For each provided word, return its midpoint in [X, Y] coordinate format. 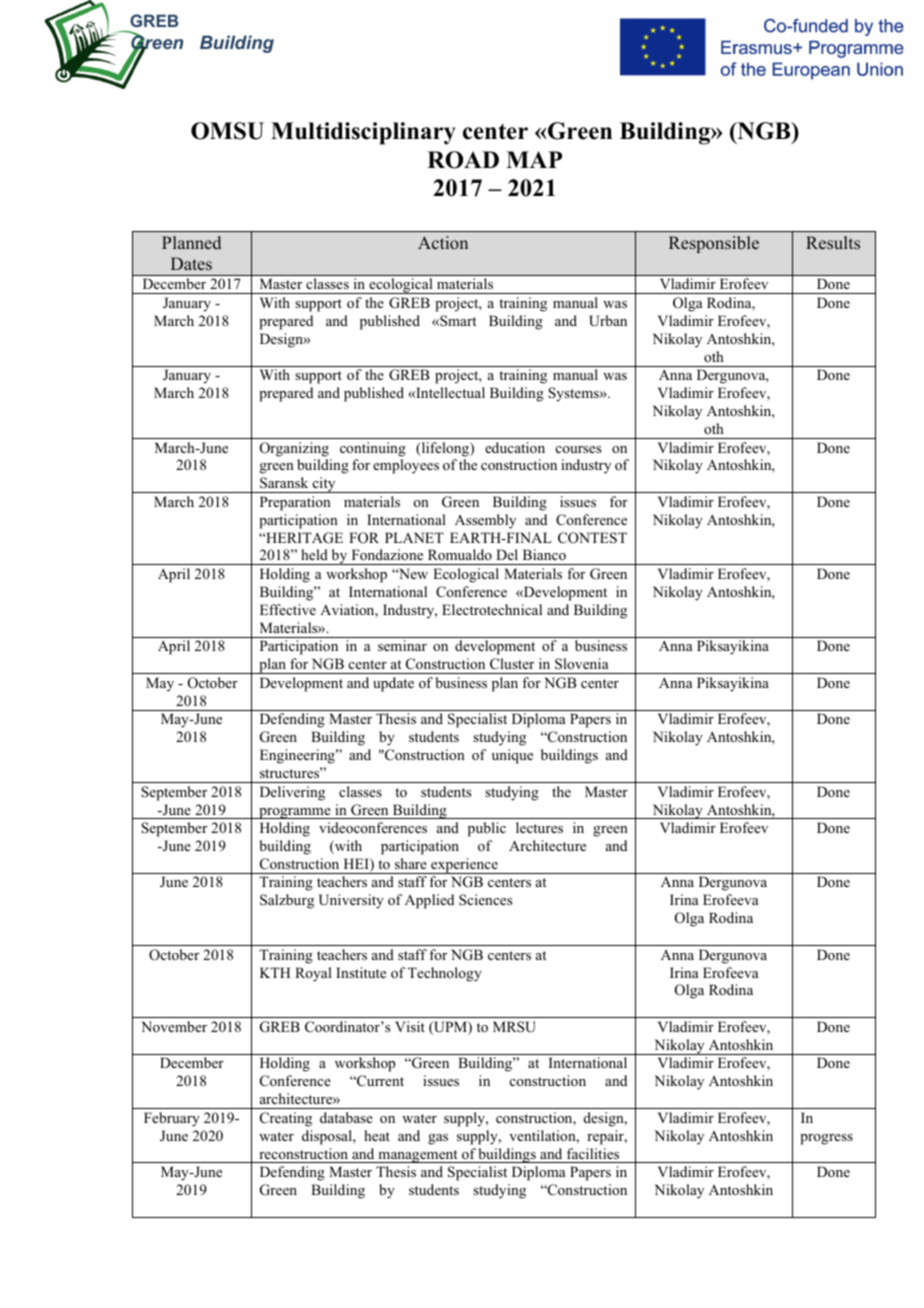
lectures [539, 827]
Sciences [485, 899]
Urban [608, 321]
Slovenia [581, 664]
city [324, 485]
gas [438, 1139]
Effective [288, 609]
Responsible [714, 244]
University [351, 901]
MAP [534, 159]
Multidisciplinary [363, 133]
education [515, 447]
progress [826, 1139]
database [346, 1117]
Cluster [512, 663]
